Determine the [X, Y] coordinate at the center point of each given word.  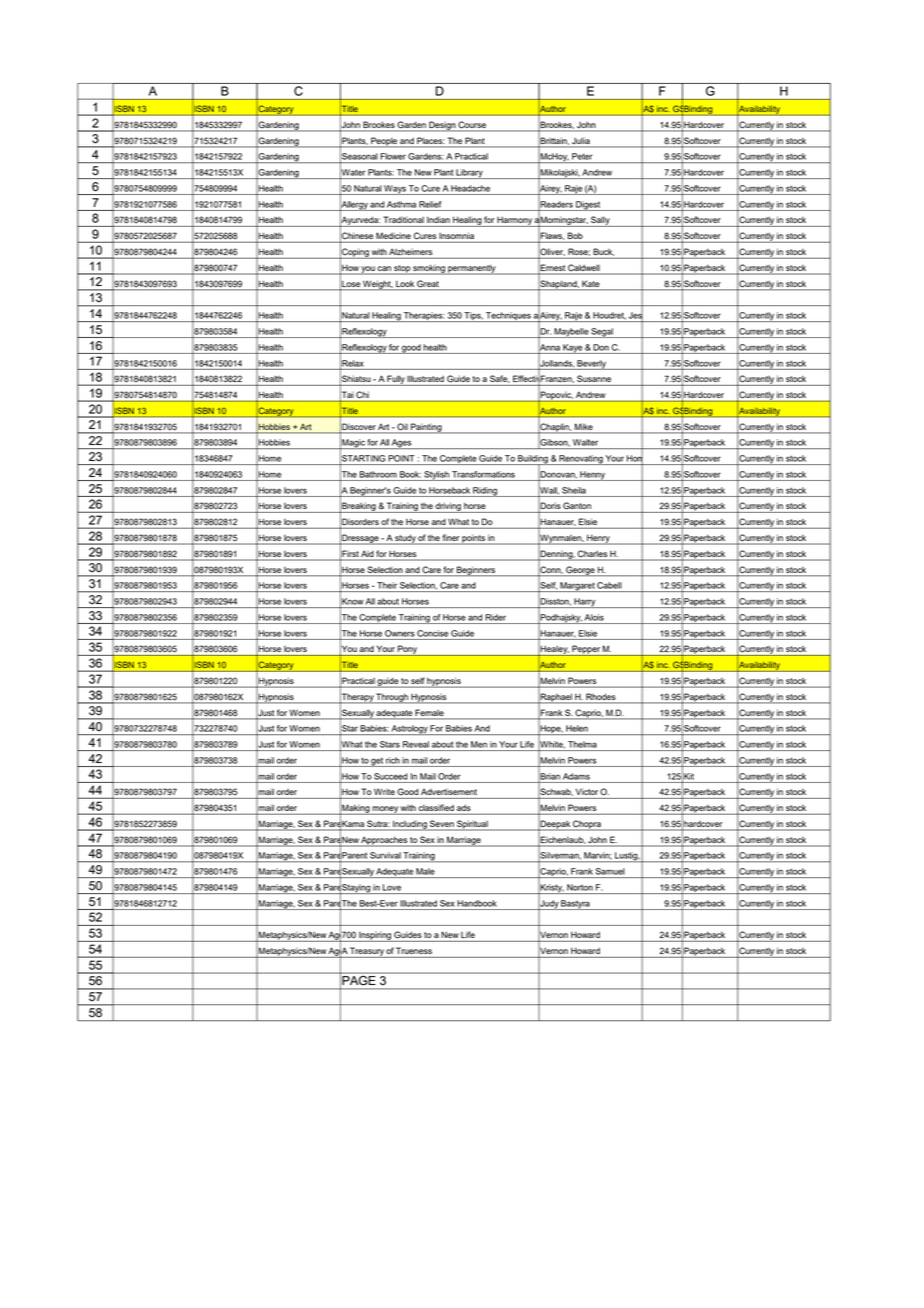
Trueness [414, 950]
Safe [500, 379]
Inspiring [375, 936]
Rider [495, 617]
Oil [402, 426]
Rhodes [601, 696]
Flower [393, 156]
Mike [584, 427]
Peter [582, 156]
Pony [408, 650]
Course [472, 124]
